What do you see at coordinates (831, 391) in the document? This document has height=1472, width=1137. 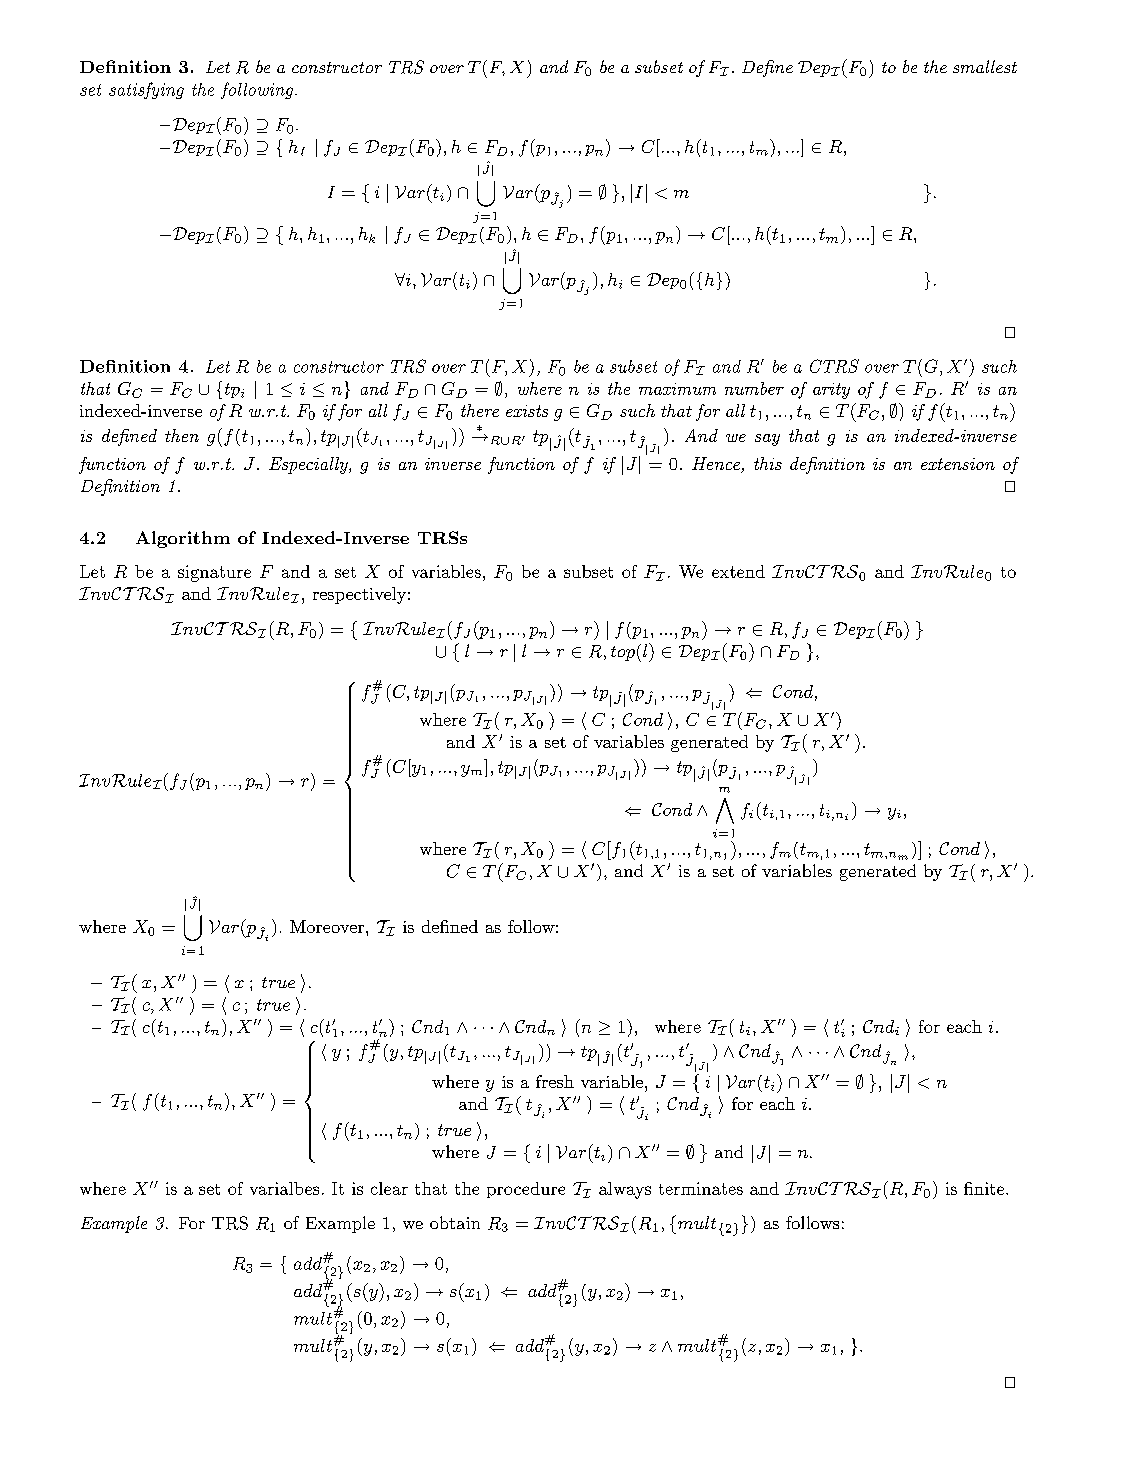 I see `arity` at bounding box center [831, 391].
